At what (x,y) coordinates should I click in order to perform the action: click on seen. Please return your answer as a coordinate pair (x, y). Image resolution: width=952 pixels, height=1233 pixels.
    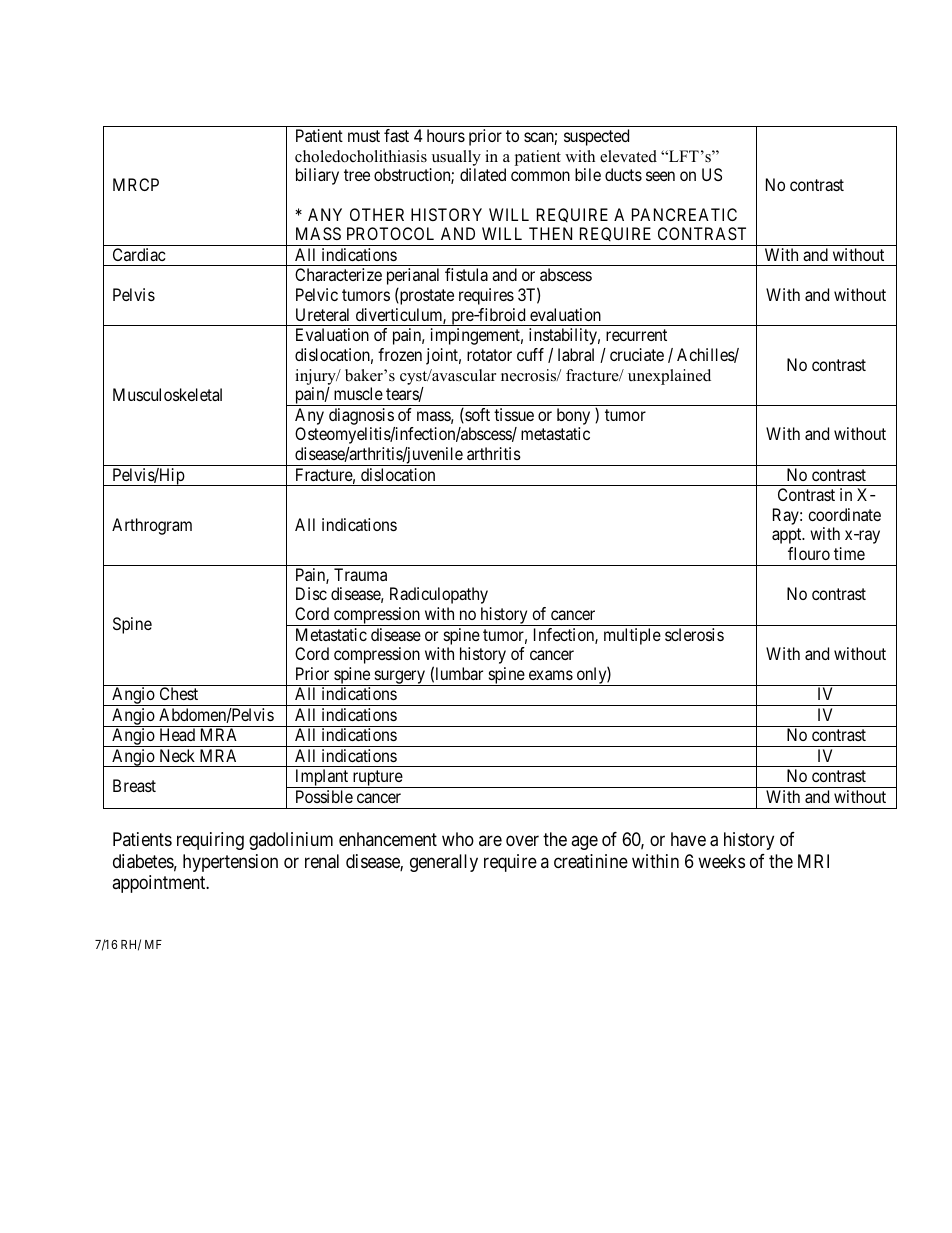
    Looking at the image, I should click on (660, 176).
